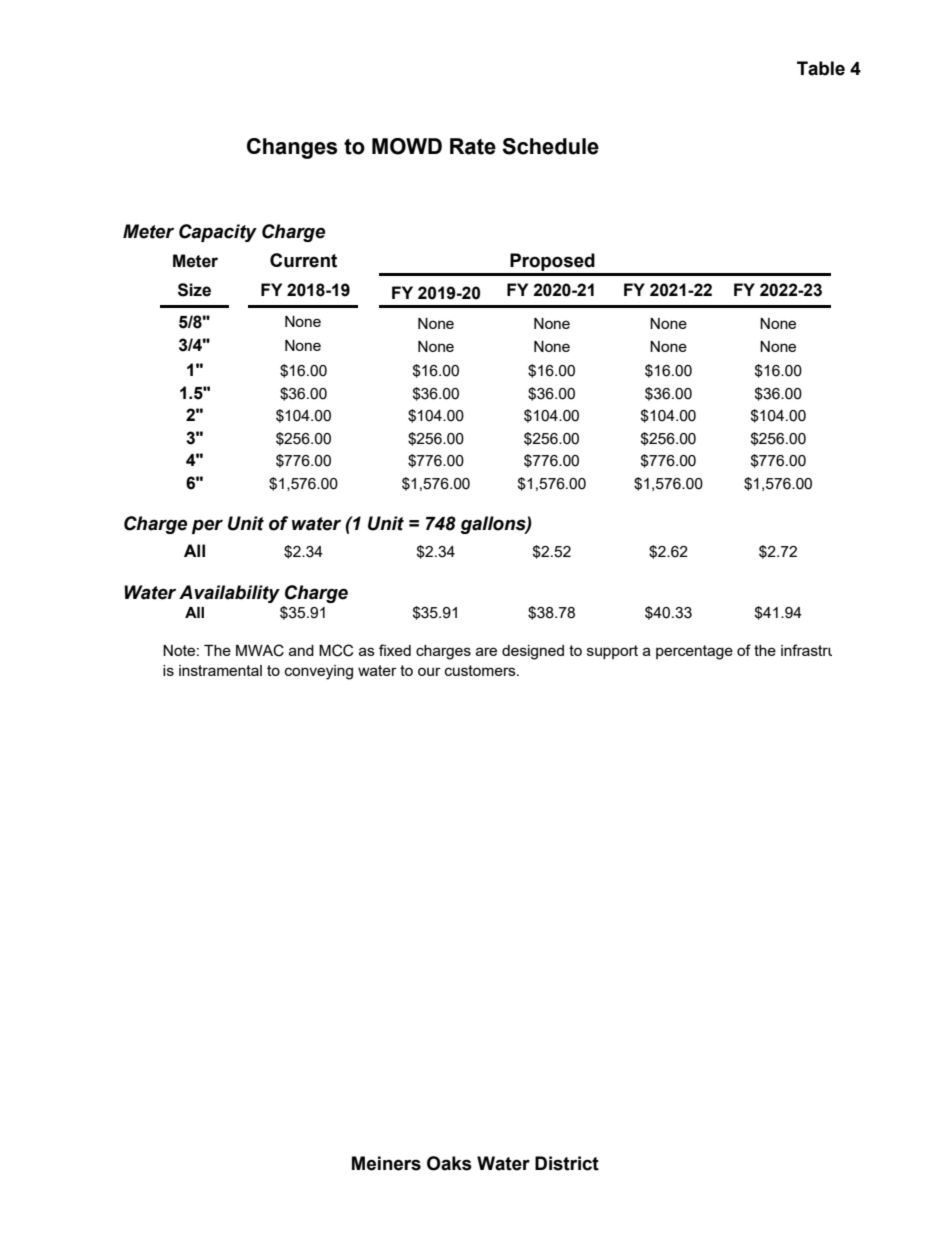 The height and width of the page is (1233, 952). What do you see at coordinates (486, 651) in the page?
I see `are` at bounding box center [486, 651].
